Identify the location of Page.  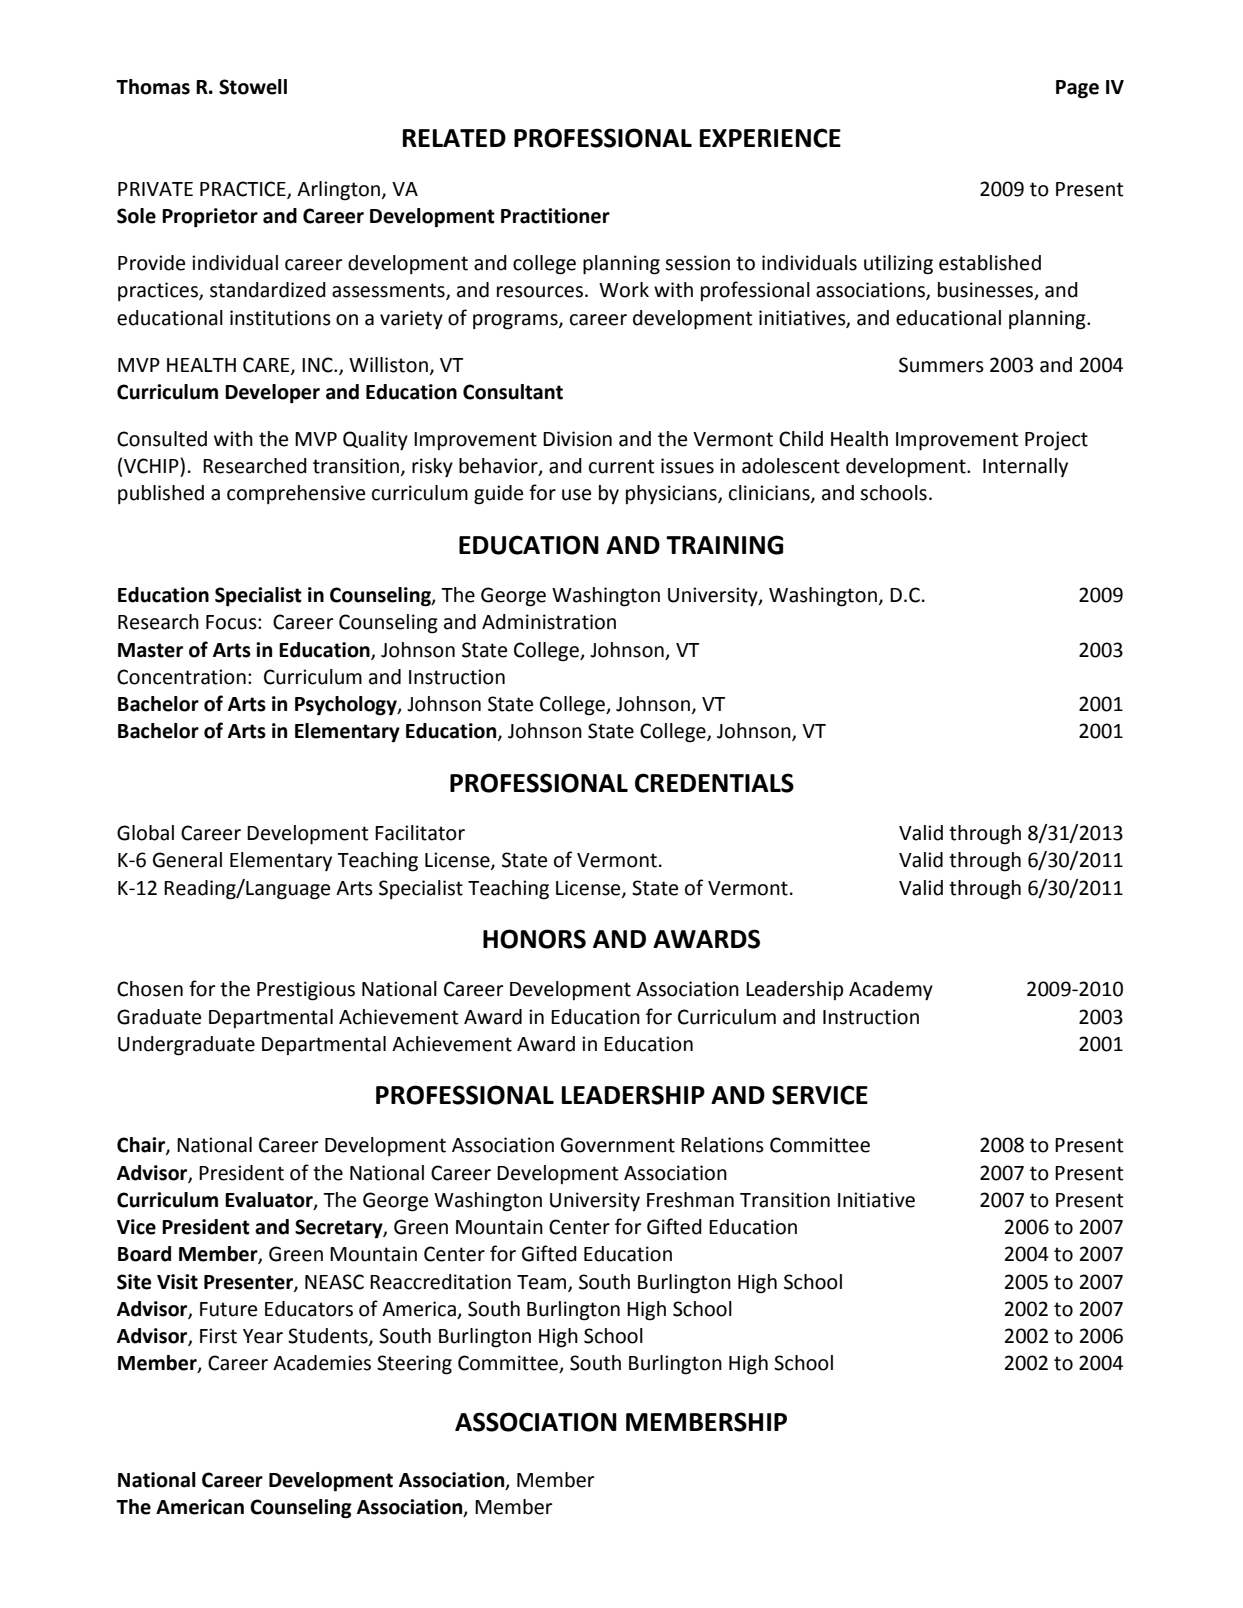
(1077, 89).
